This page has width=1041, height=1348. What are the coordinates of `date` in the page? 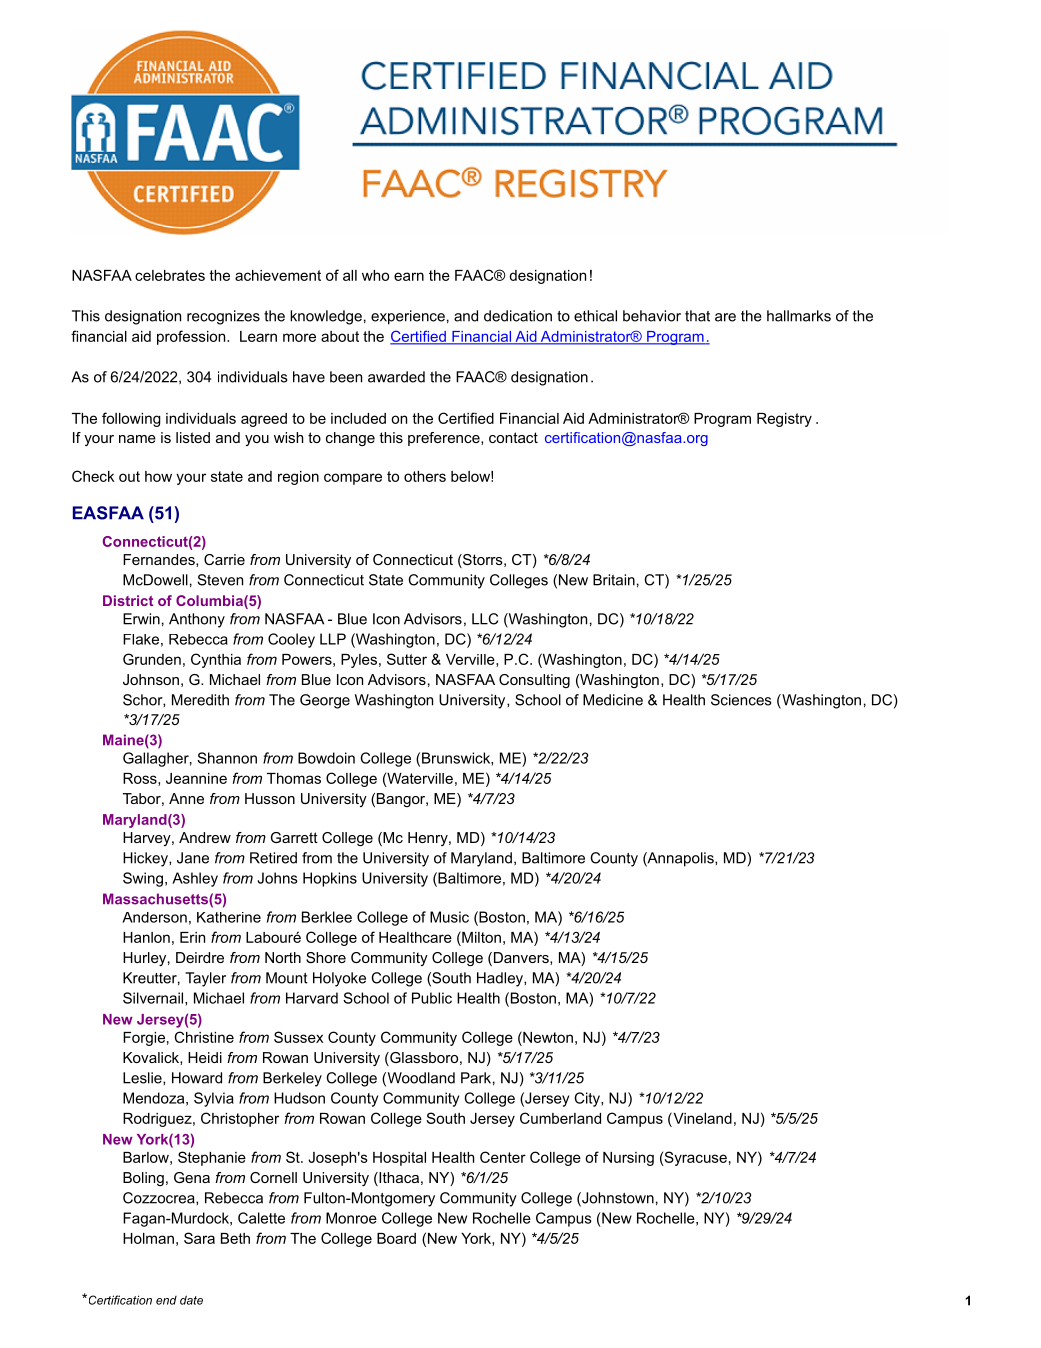 It's located at (191, 1300).
